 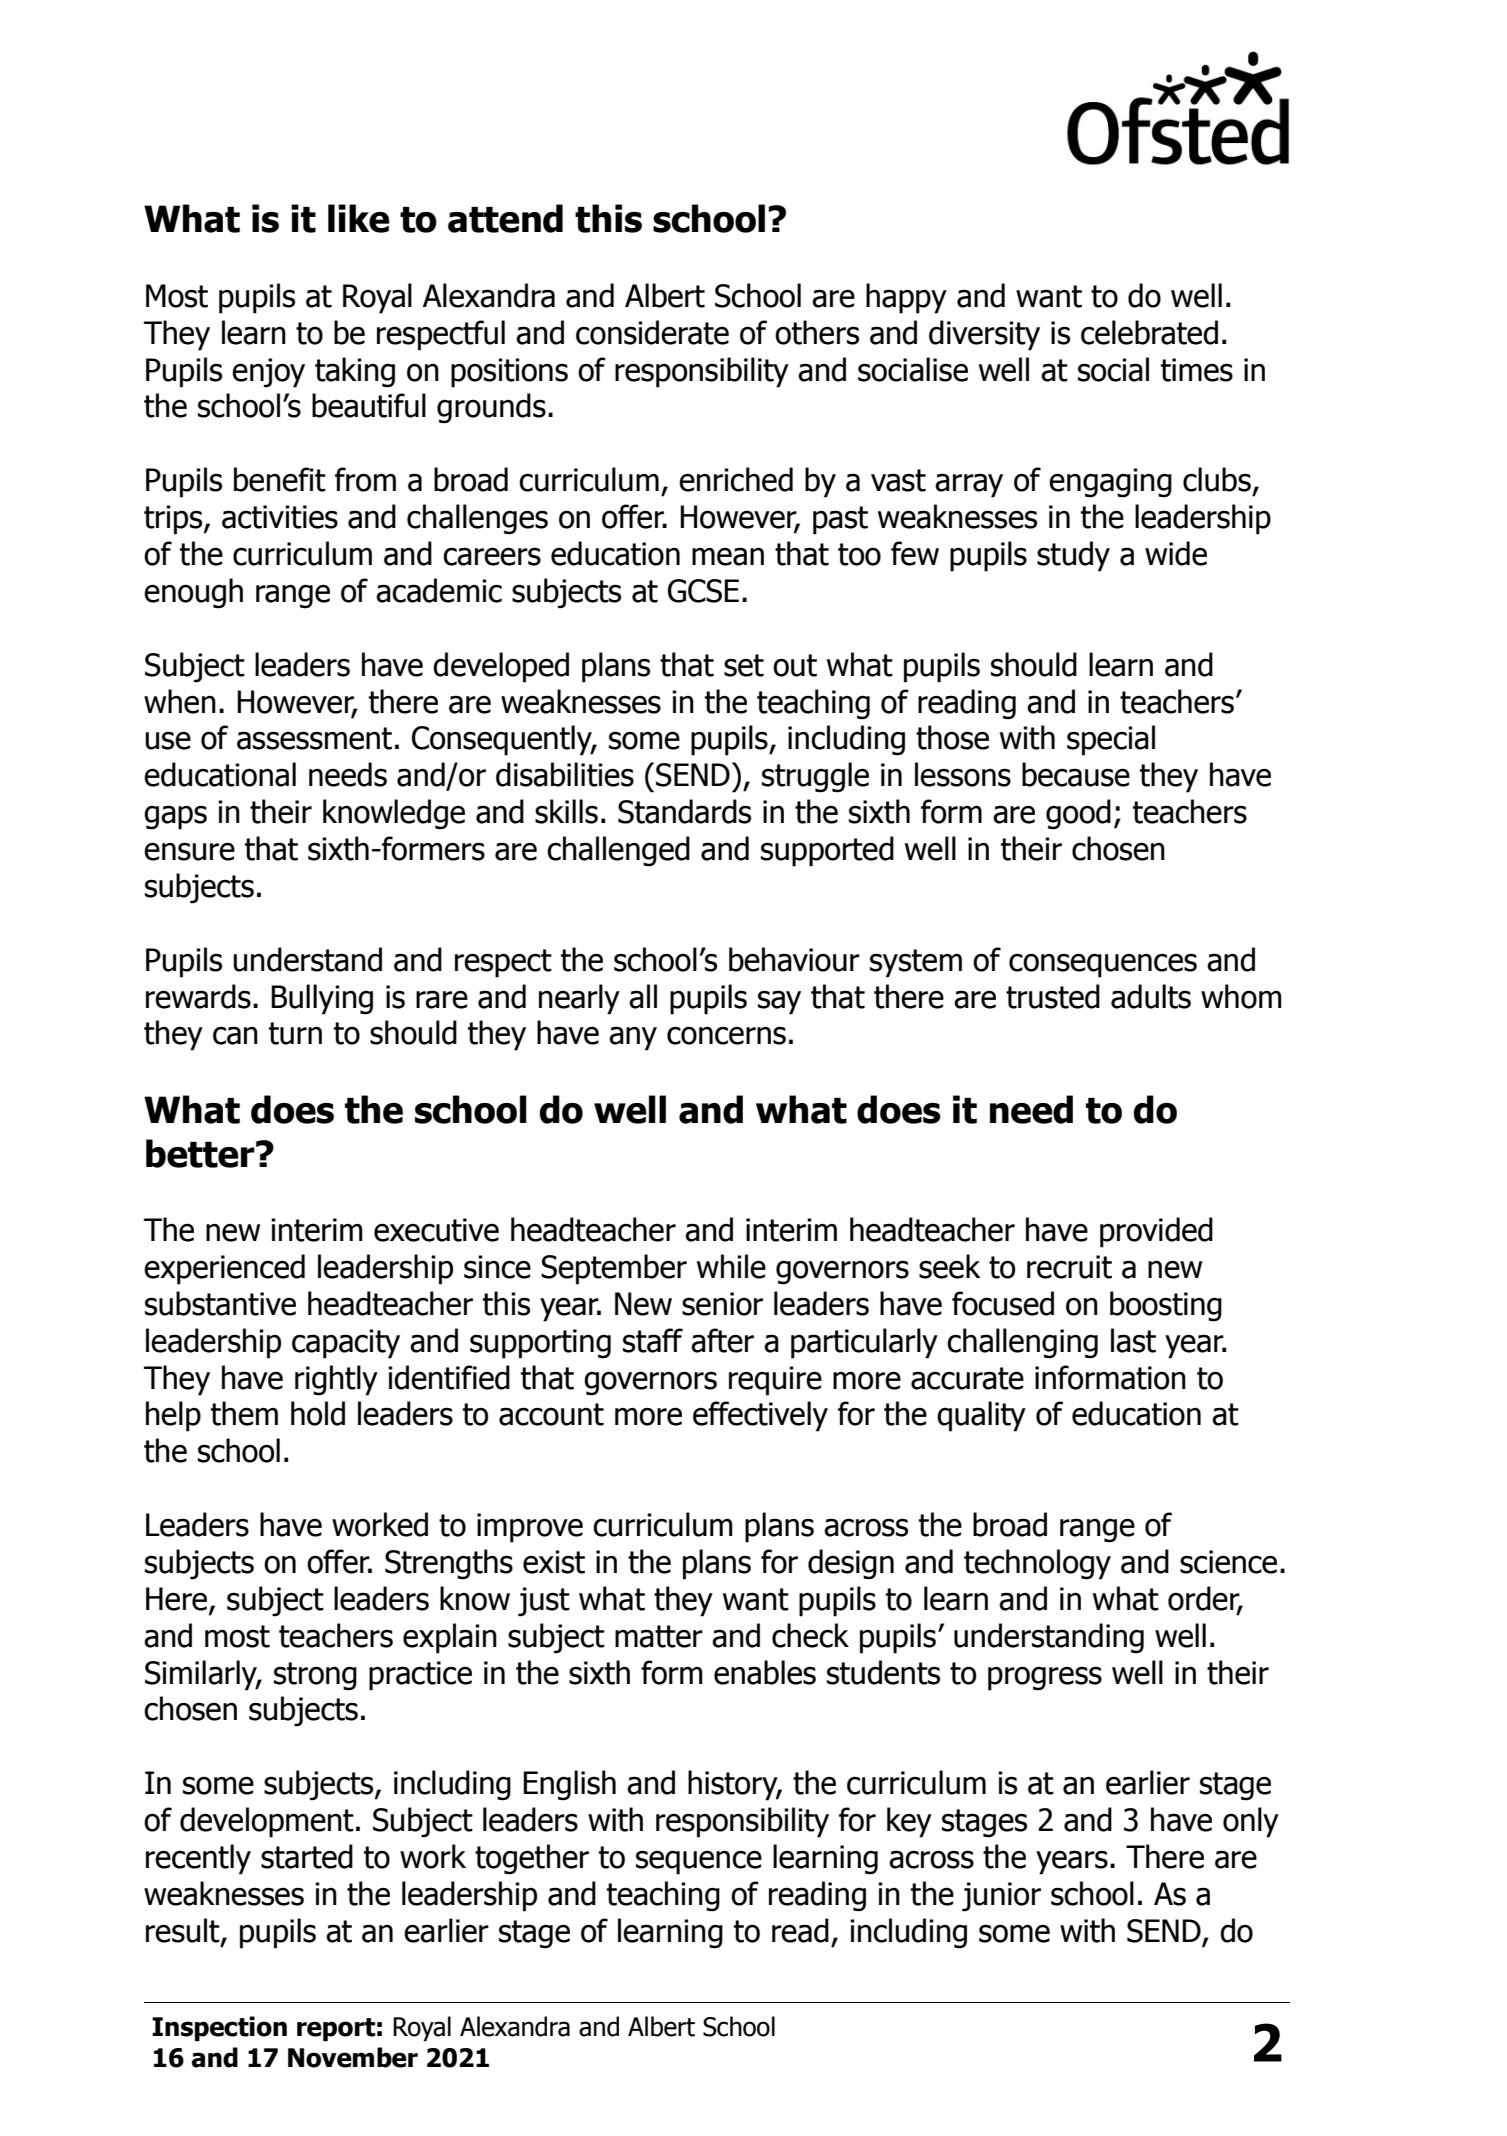 I want to click on like, so click(x=359, y=218).
